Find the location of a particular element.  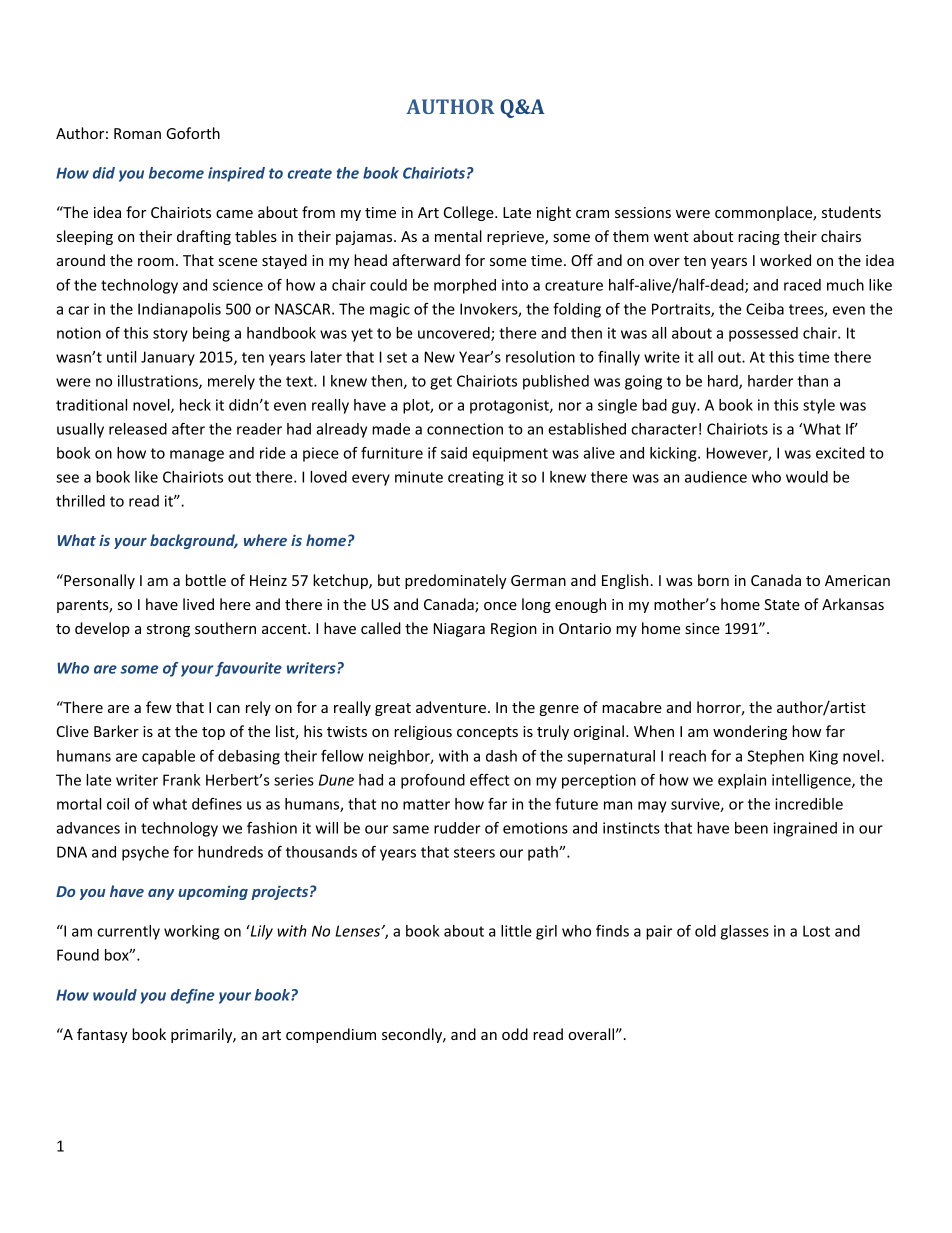

College is located at coordinates (470, 213).
